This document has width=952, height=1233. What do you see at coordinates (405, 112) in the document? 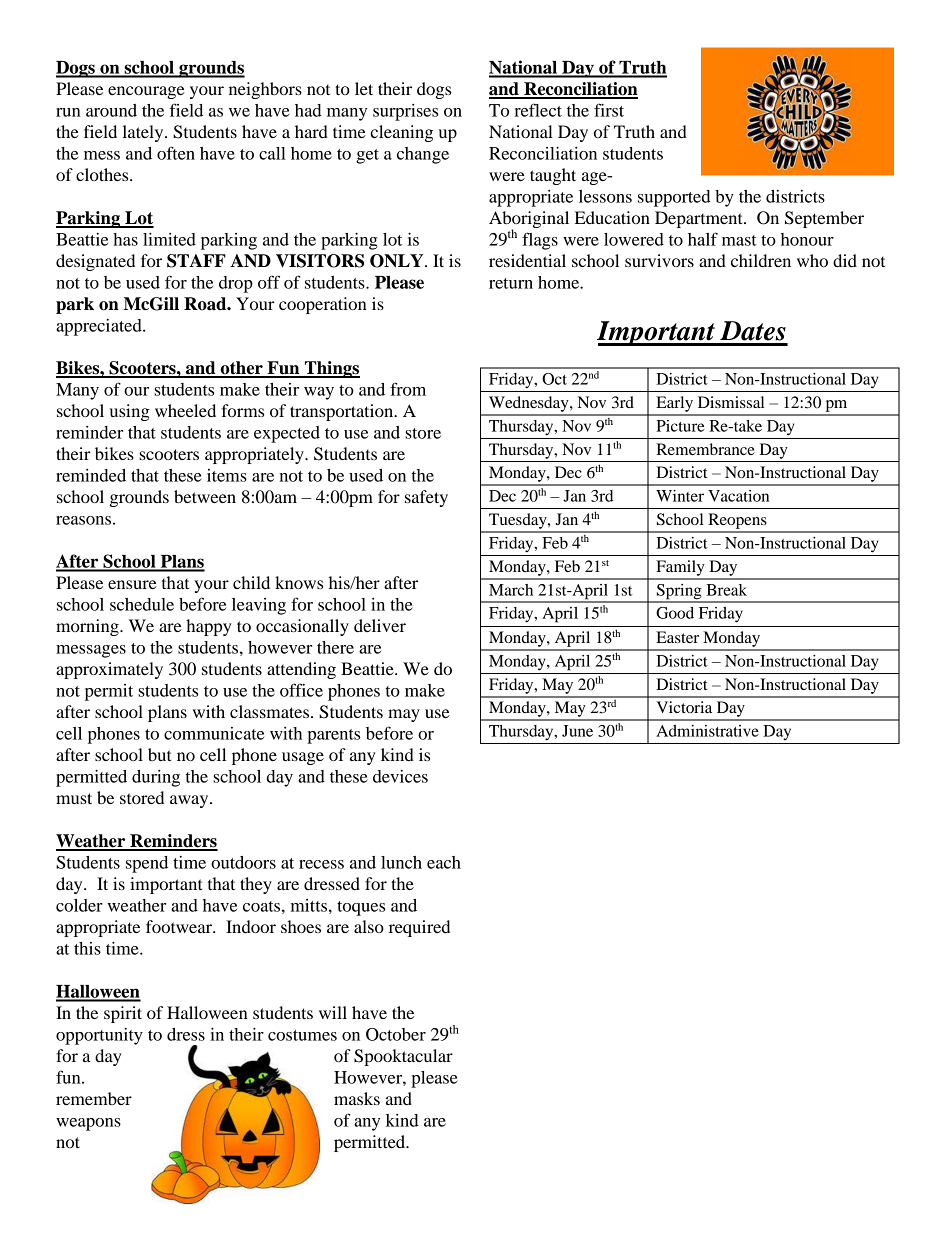
I see `surprises` at bounding box center [405, 112].
